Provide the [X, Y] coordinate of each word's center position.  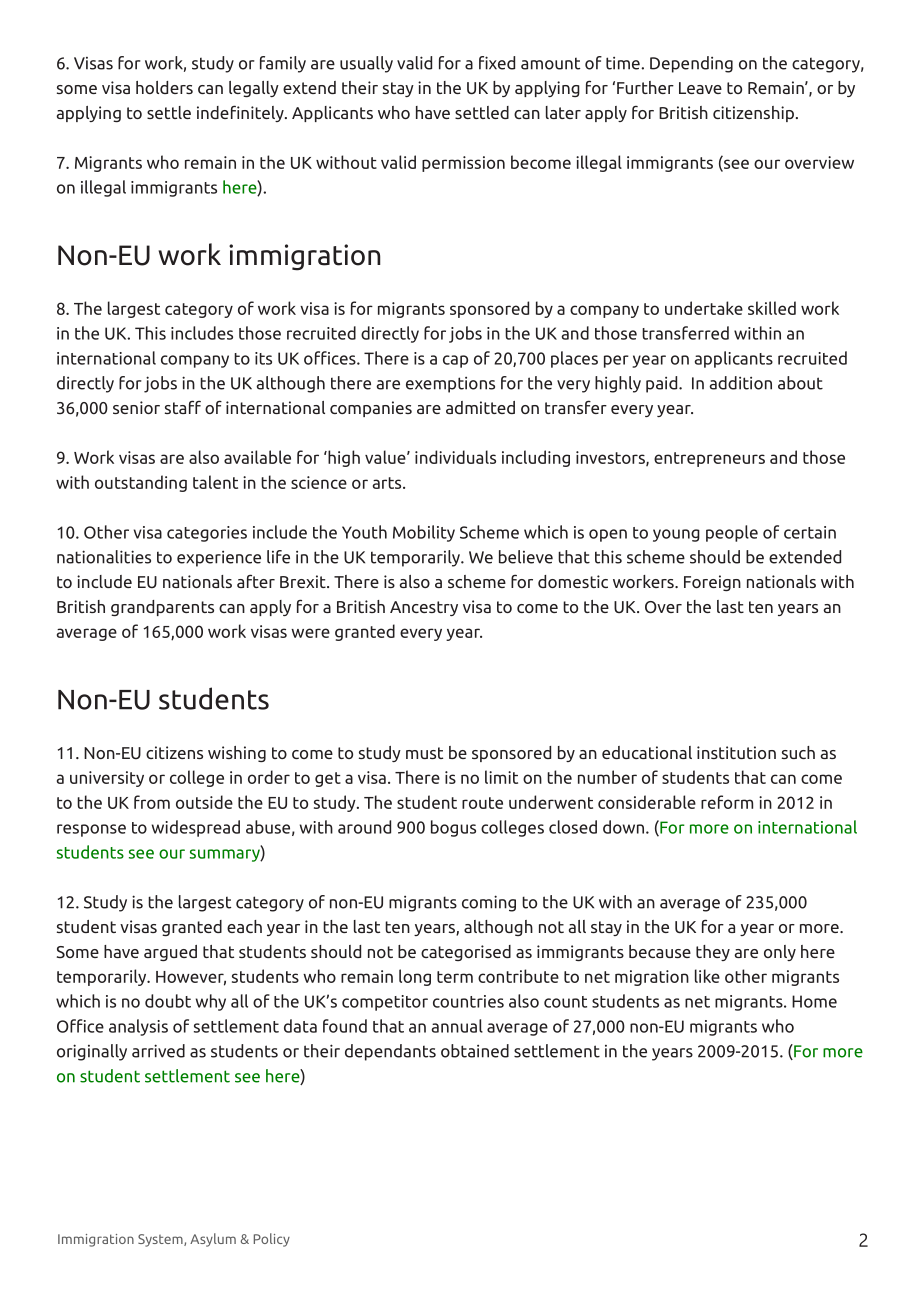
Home [814, 1001]
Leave [700, 88]
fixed [497, 63]
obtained [475, 1051]
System [161, 1240]
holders [164, 87]
